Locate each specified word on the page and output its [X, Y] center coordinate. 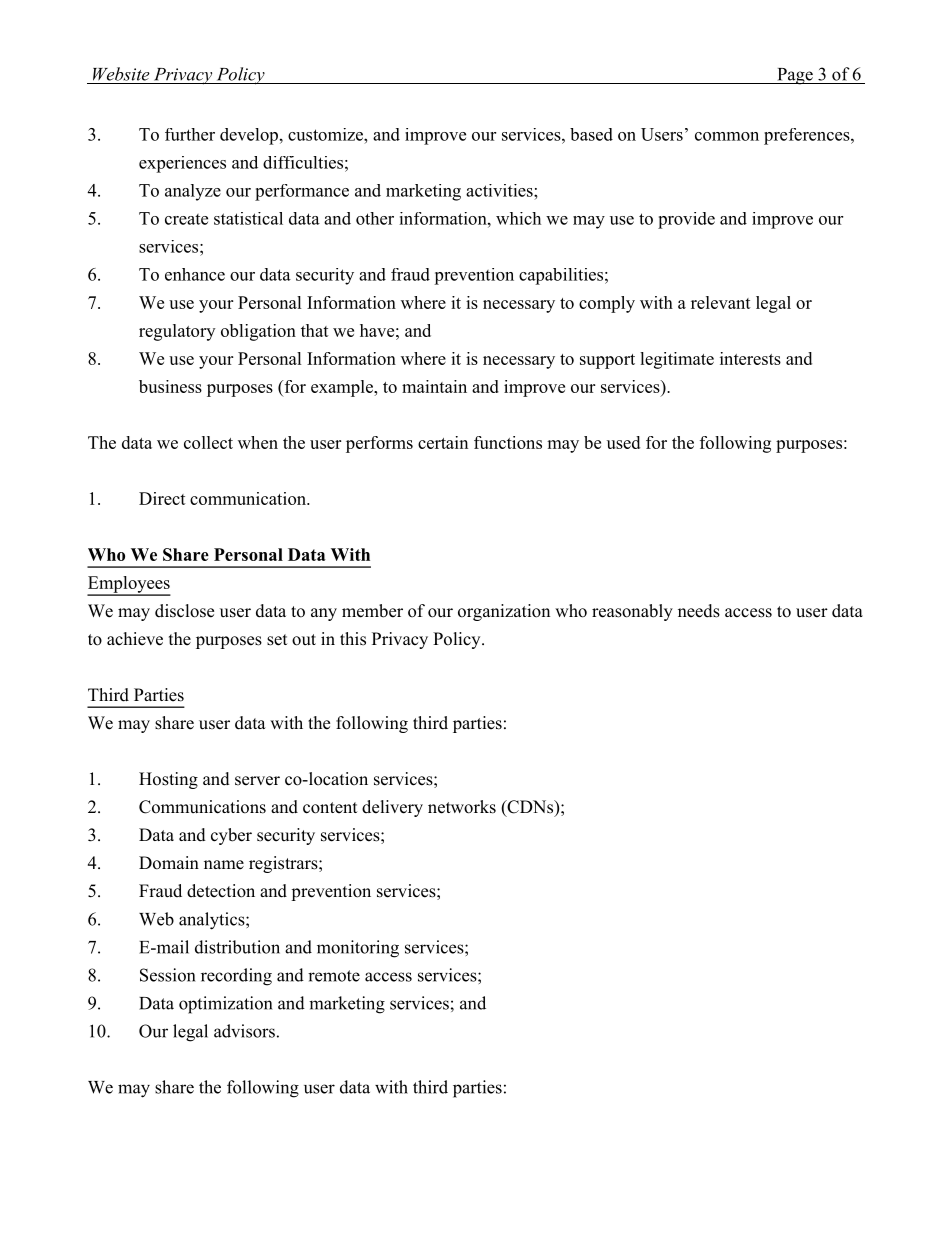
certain [443, 442]
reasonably [632, 612]
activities [500, 190]
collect [208, 442]
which [518, 218]
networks [462, 807]
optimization [225, 1005]
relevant [721, 302]
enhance [195, 274]
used [623, 442]
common [727, 136]
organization [504, 612]
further [190, 134]
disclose [184, 611]
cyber [231, 836]
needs [699, 611]
